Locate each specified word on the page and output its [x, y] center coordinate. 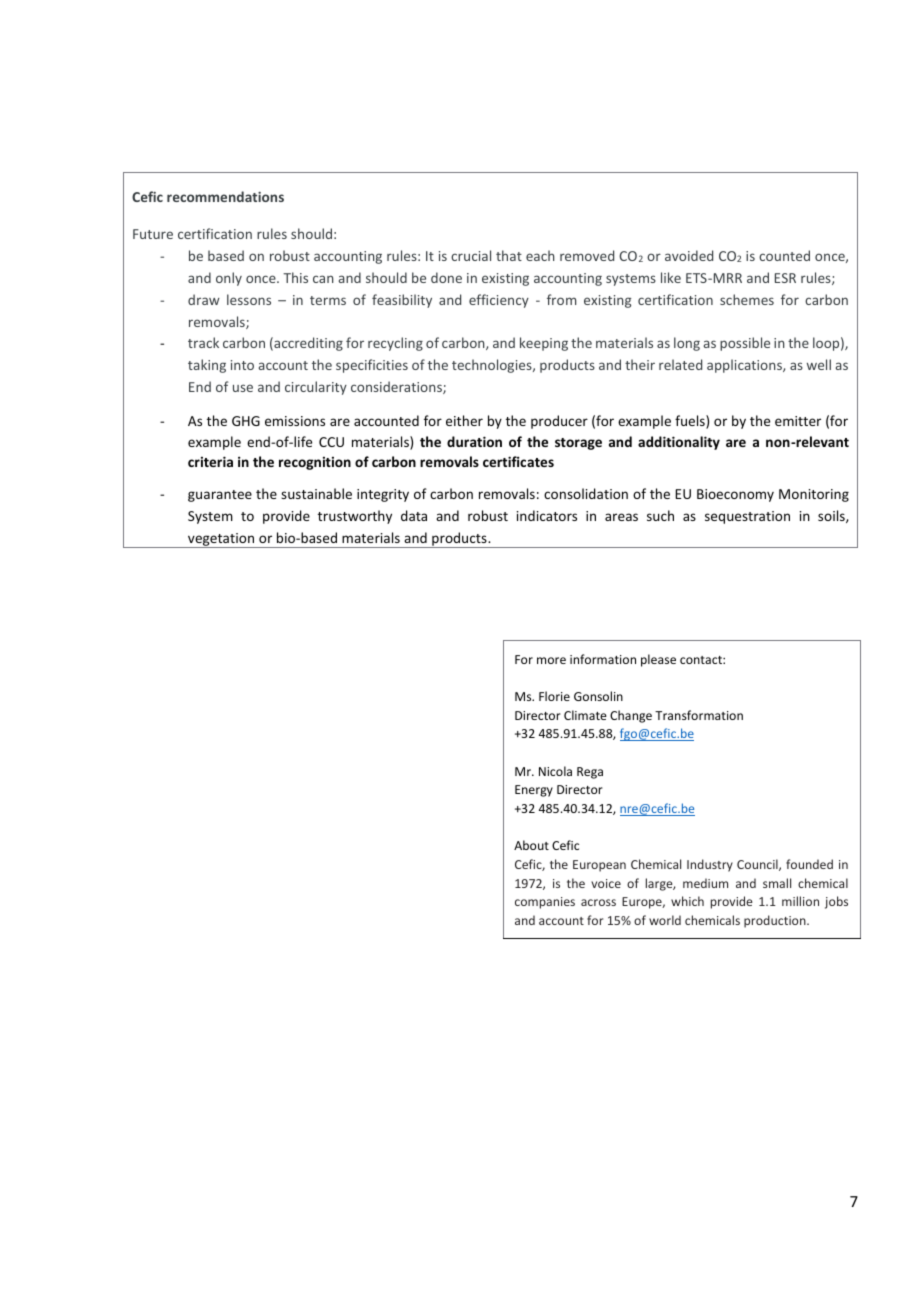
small [777, 883]
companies [545, 903]
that [509, 255]
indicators [547, 515]
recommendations [225, 196]
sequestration [747, 517]
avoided [689, 255]
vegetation [221, 540]
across [598, 902]
